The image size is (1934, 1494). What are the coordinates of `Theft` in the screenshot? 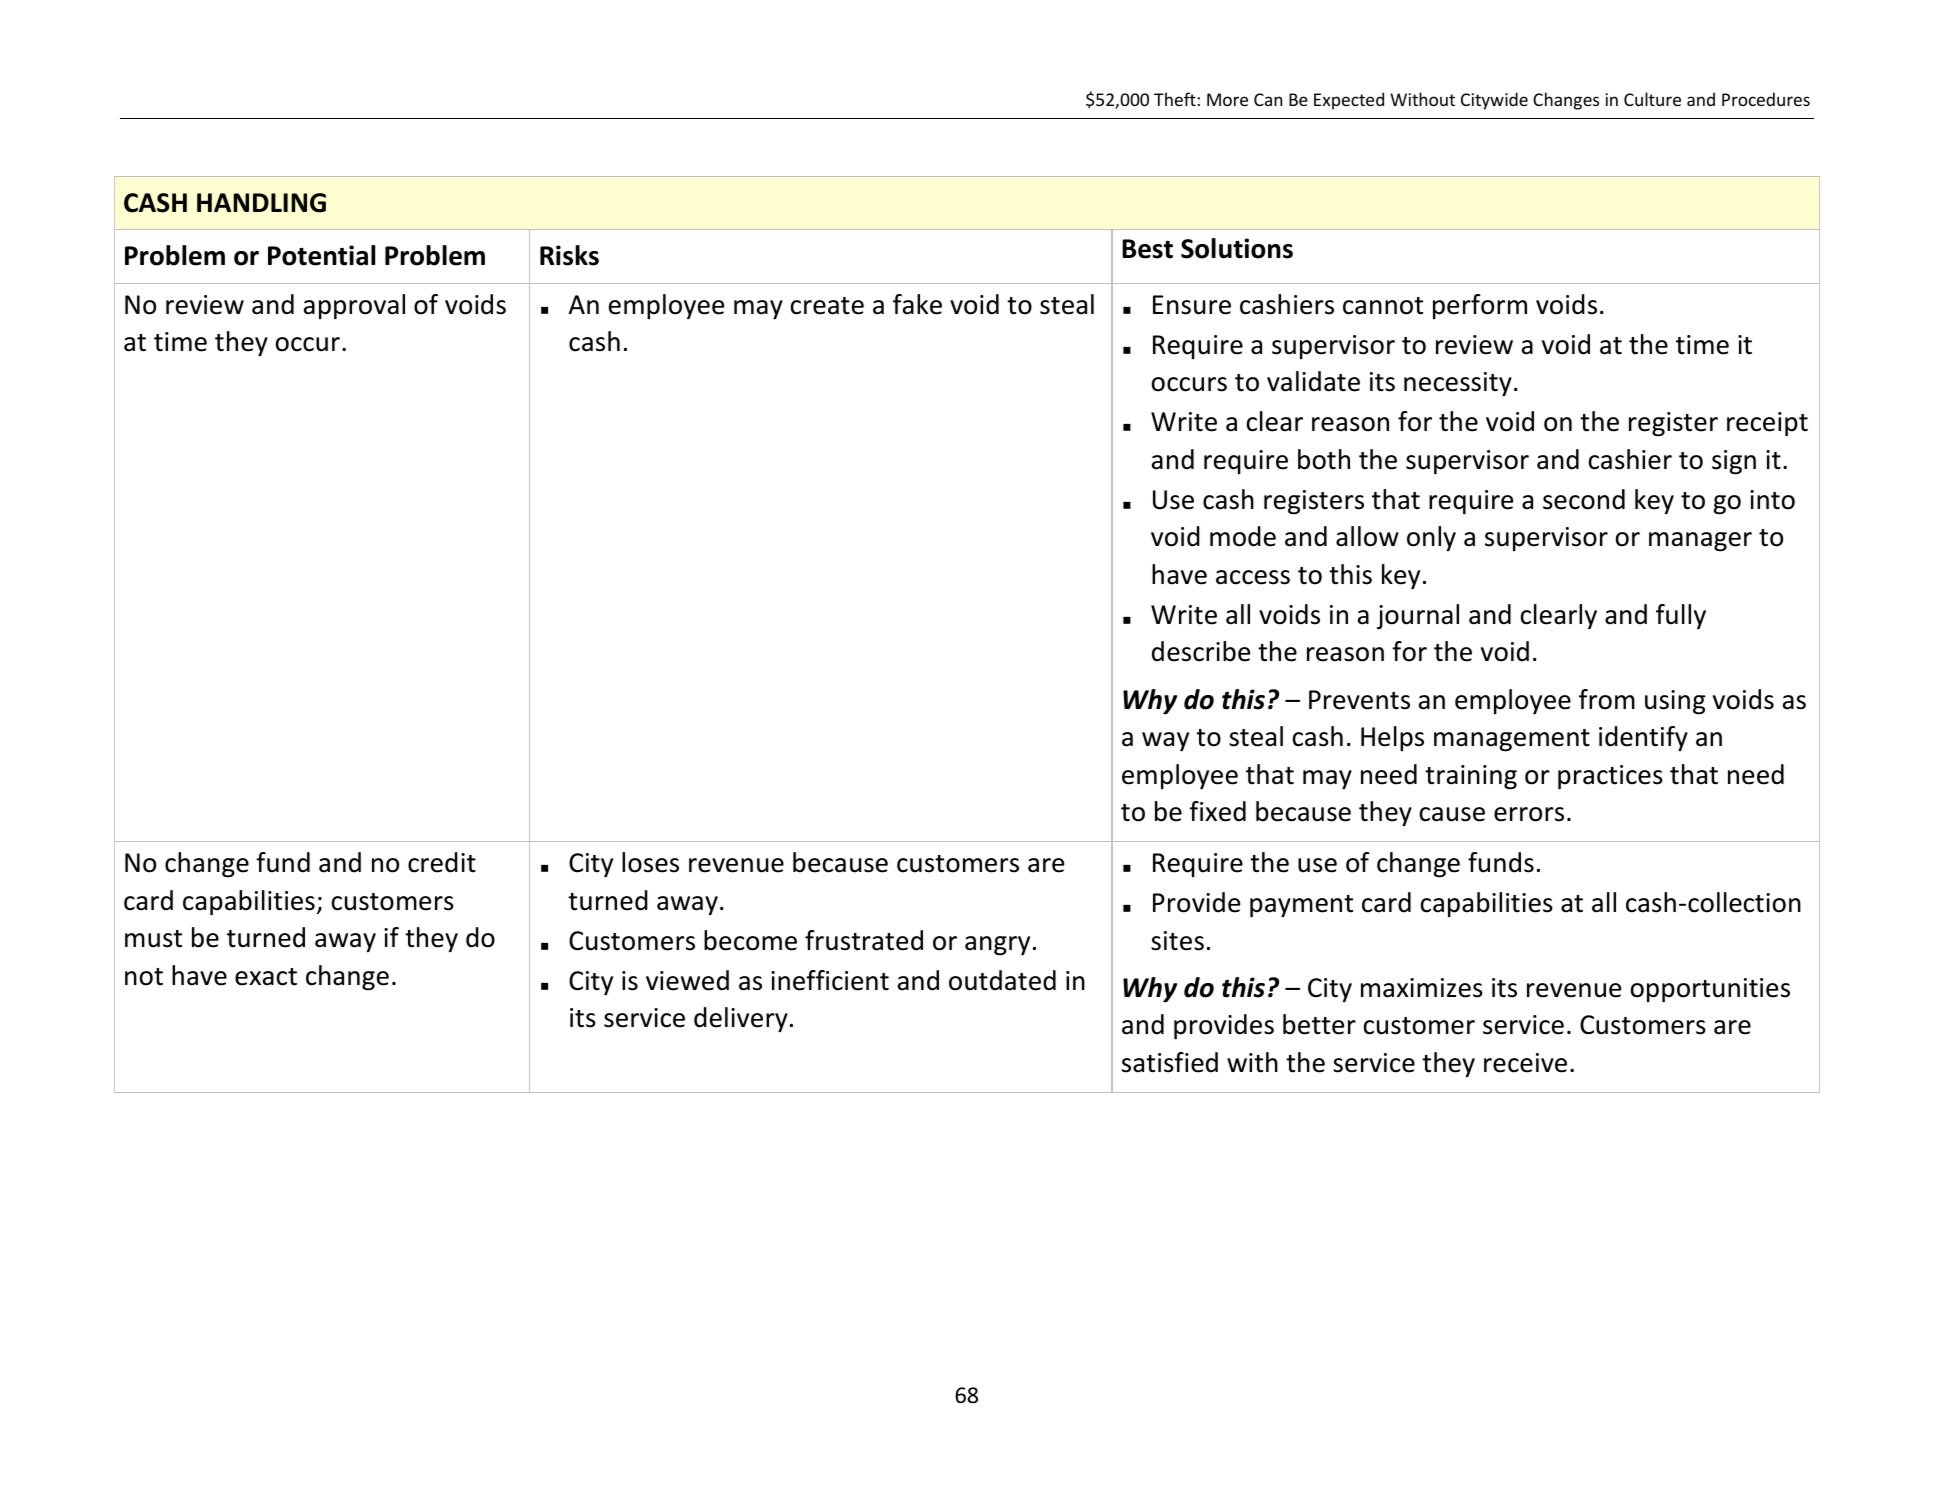 It's located at (1175, 99).
